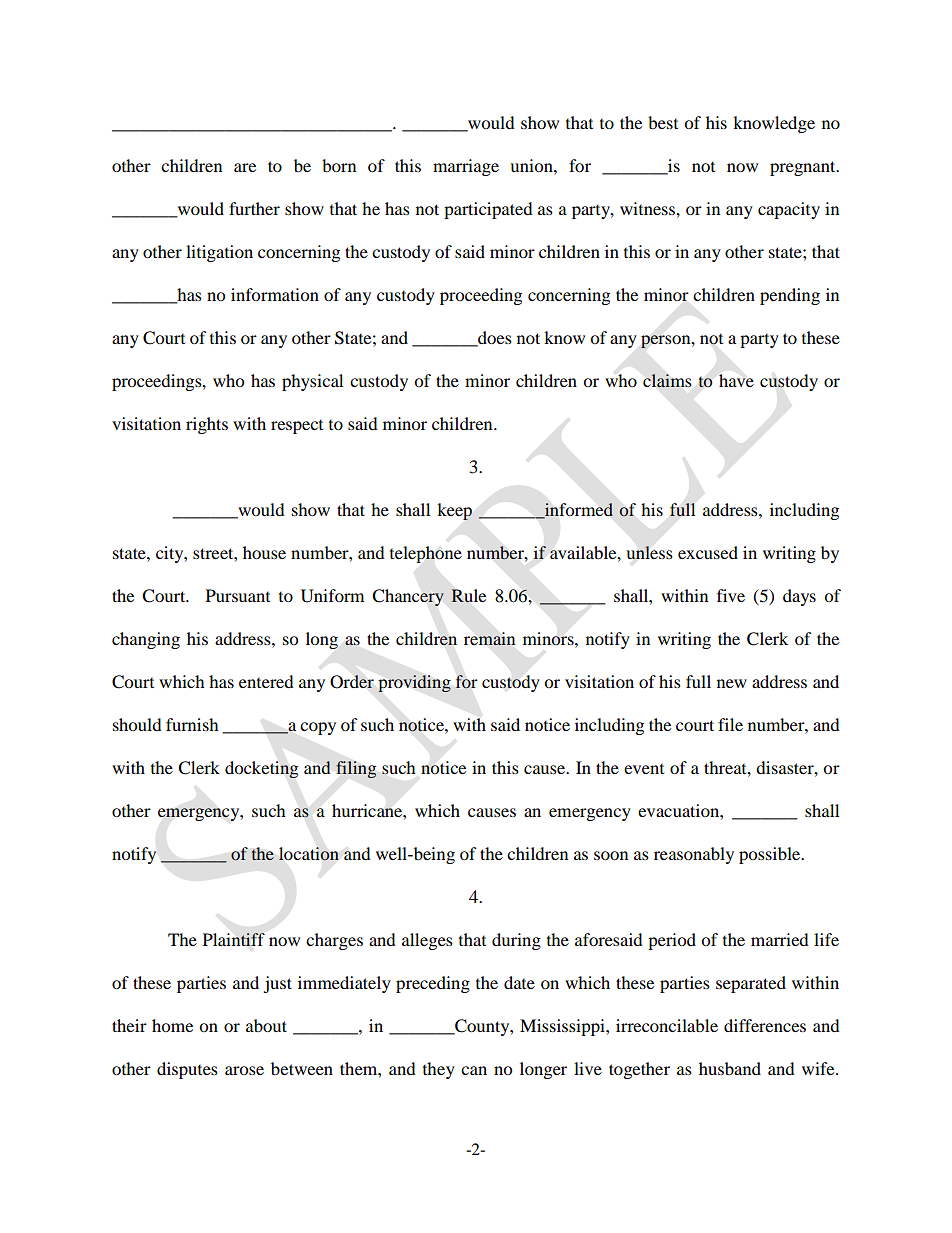 The image size is (952, 1233). I want to click on they, so click(439, 1070).
